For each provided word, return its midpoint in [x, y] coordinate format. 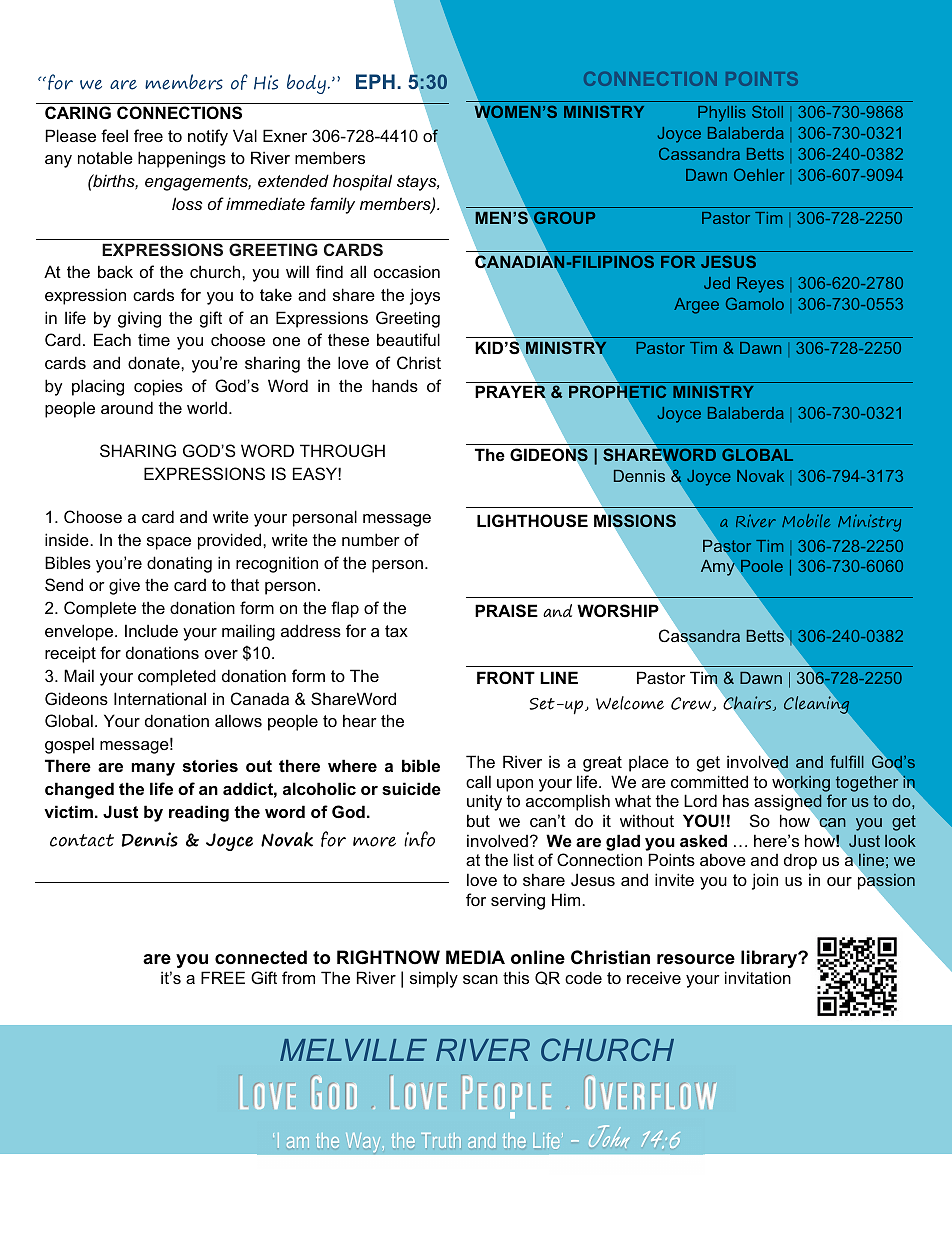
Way [365, 1145]
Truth [441, 1140]
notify [208, 137]
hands [395, 385]
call [478, 781]
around [127, 407]
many [153, 769]
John [609, 1136]
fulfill [847, 761]
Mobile [806, 521]
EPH [375, 81]
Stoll [767, 111]
